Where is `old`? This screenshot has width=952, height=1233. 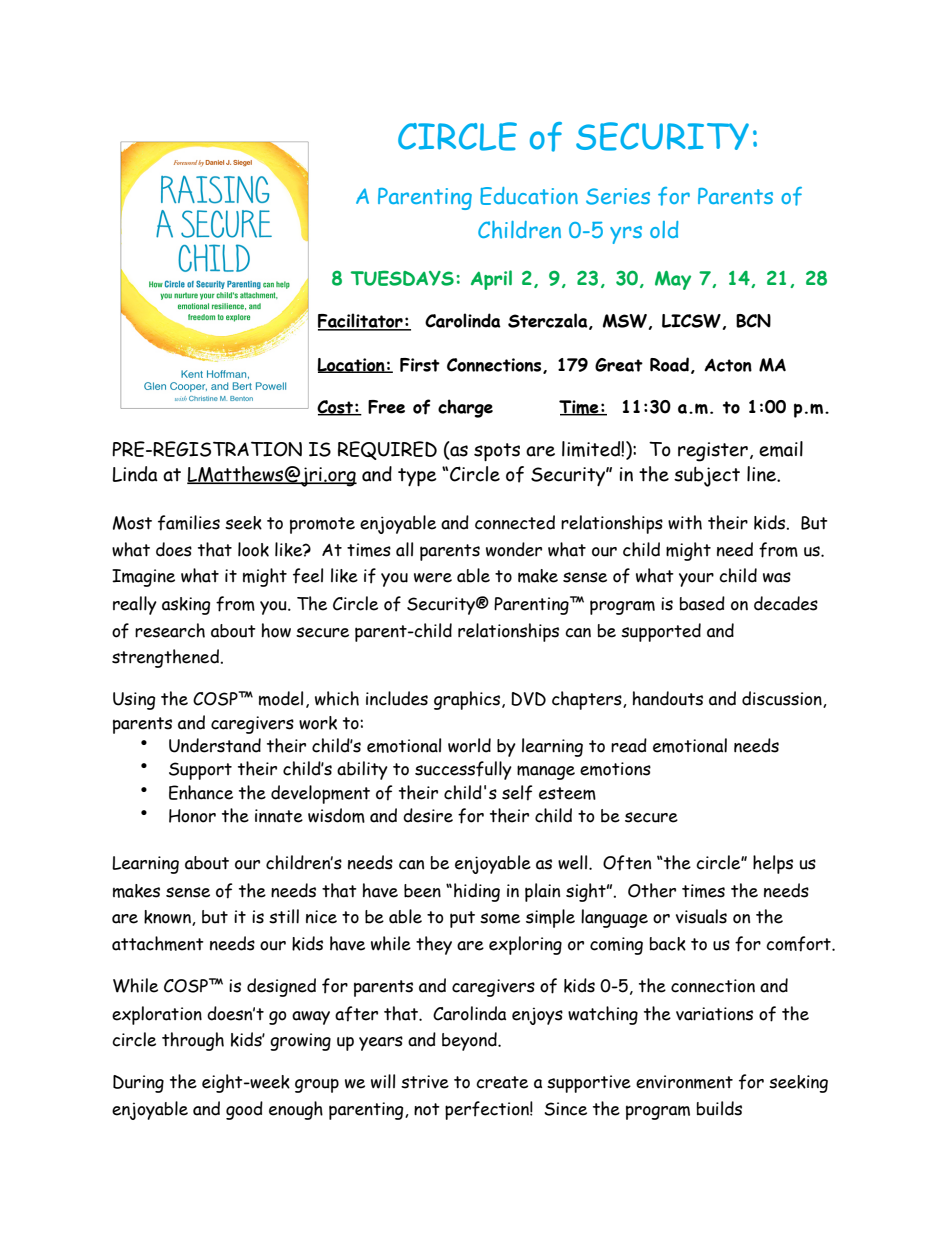
old is located at coordinates (664, 229).
